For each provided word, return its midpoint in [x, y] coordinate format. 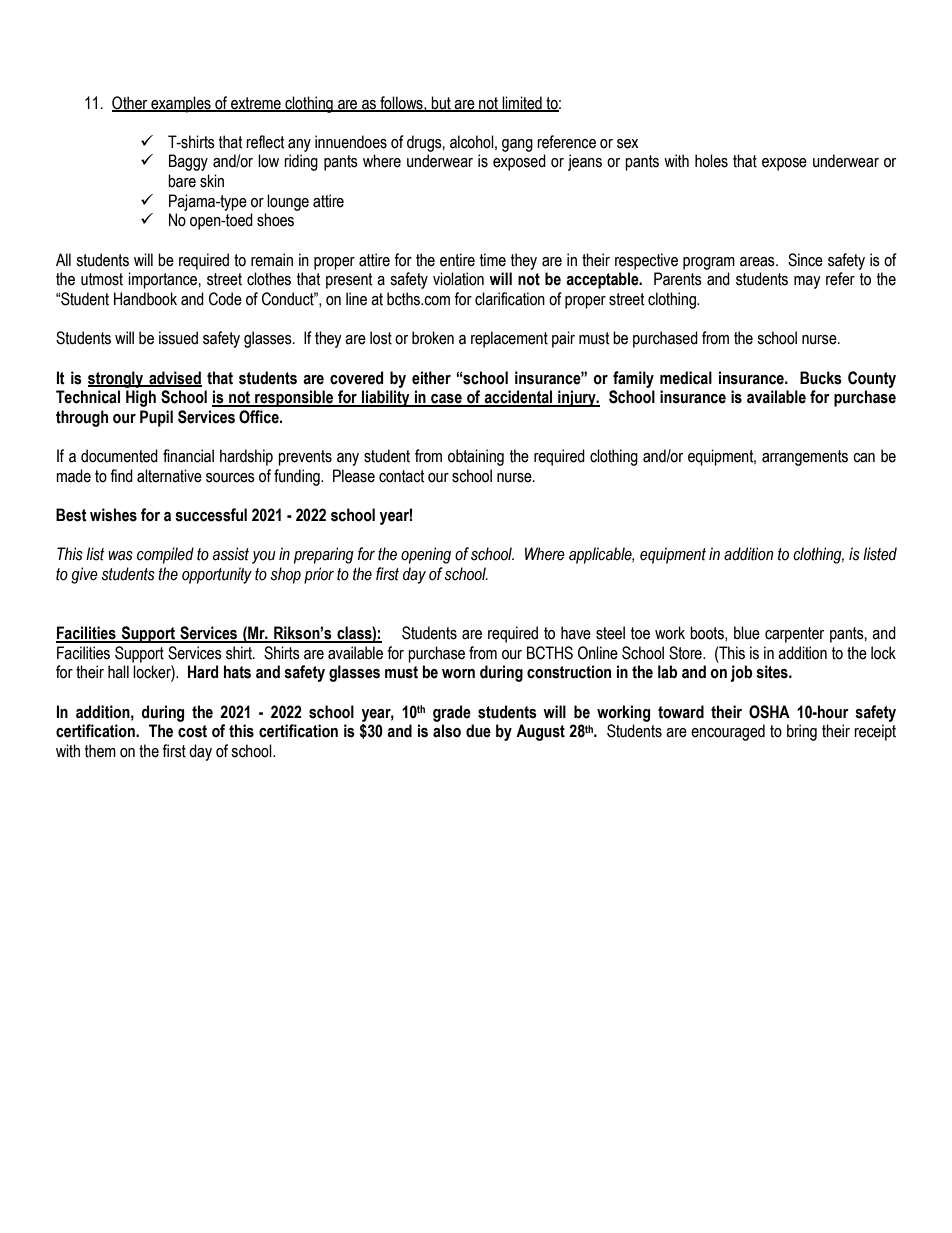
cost [192, 731]
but [441, 103]
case [446, 400]
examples [181, 104]
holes [711, 161]
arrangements [805, 458]
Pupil [156, 418]
